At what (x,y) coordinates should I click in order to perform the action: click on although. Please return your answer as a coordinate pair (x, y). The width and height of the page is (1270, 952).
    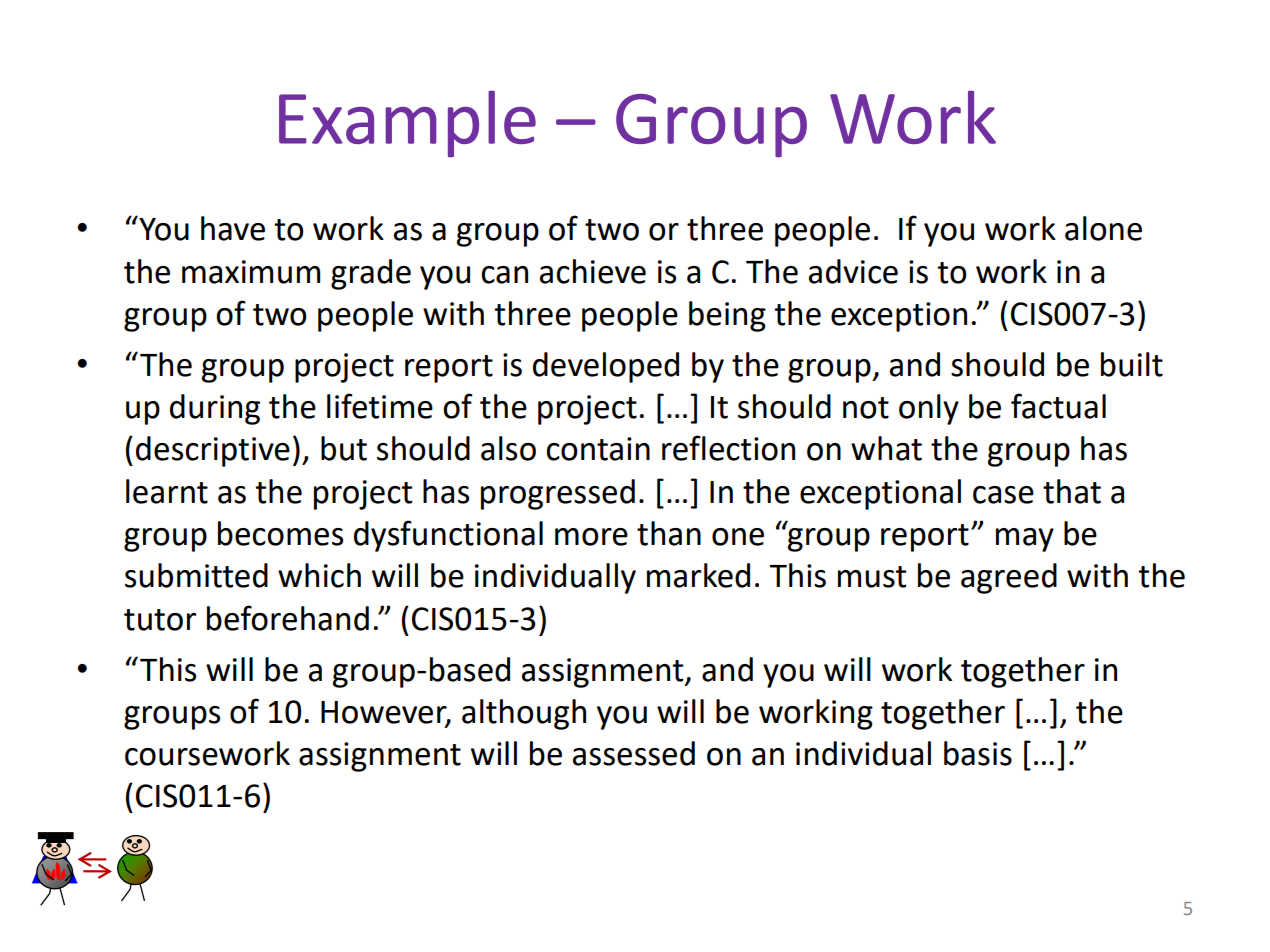
    Looking at the image, I should click on (524, 714).
